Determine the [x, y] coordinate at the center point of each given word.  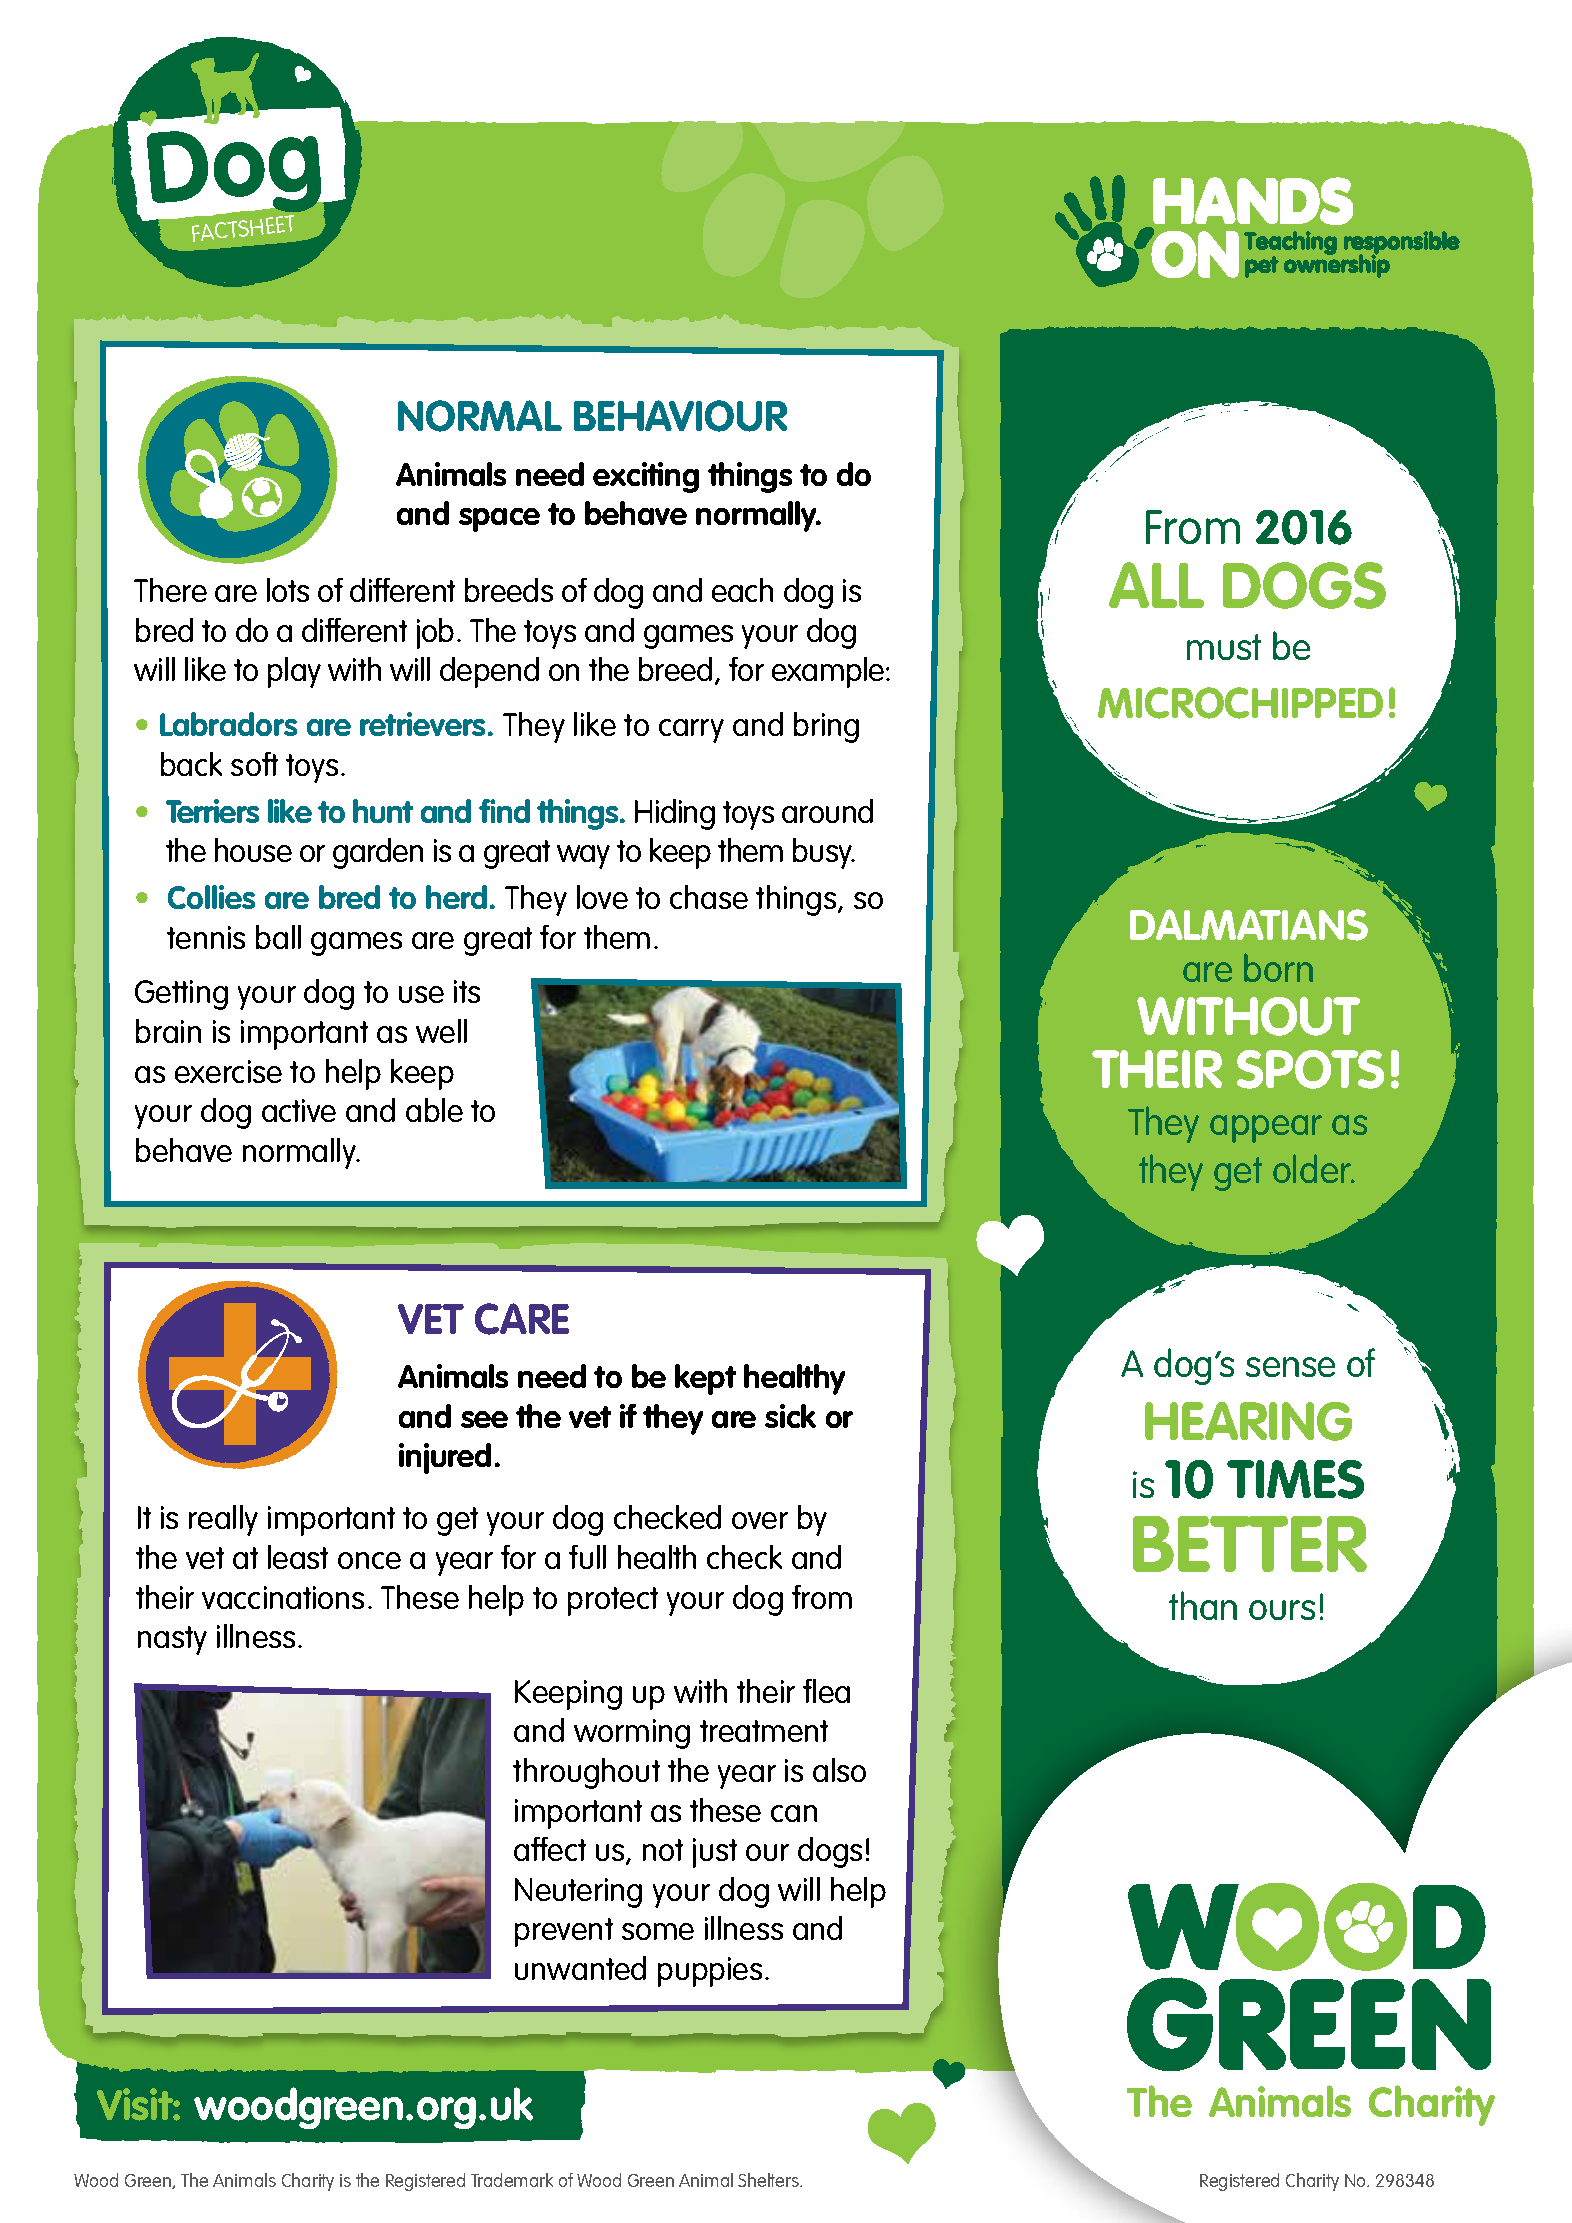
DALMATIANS [1249, 925]
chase [709, 897]
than [1203, 1605]
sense [1290, 1367]
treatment [764, 1731]
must [1224, 647]
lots [288, 590]
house [253, 850]
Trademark [512, 2180]
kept [705, 1379]
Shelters [769, 2180]
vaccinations [283, 1597]
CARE [522, 1319]
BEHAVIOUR [680, 416]
